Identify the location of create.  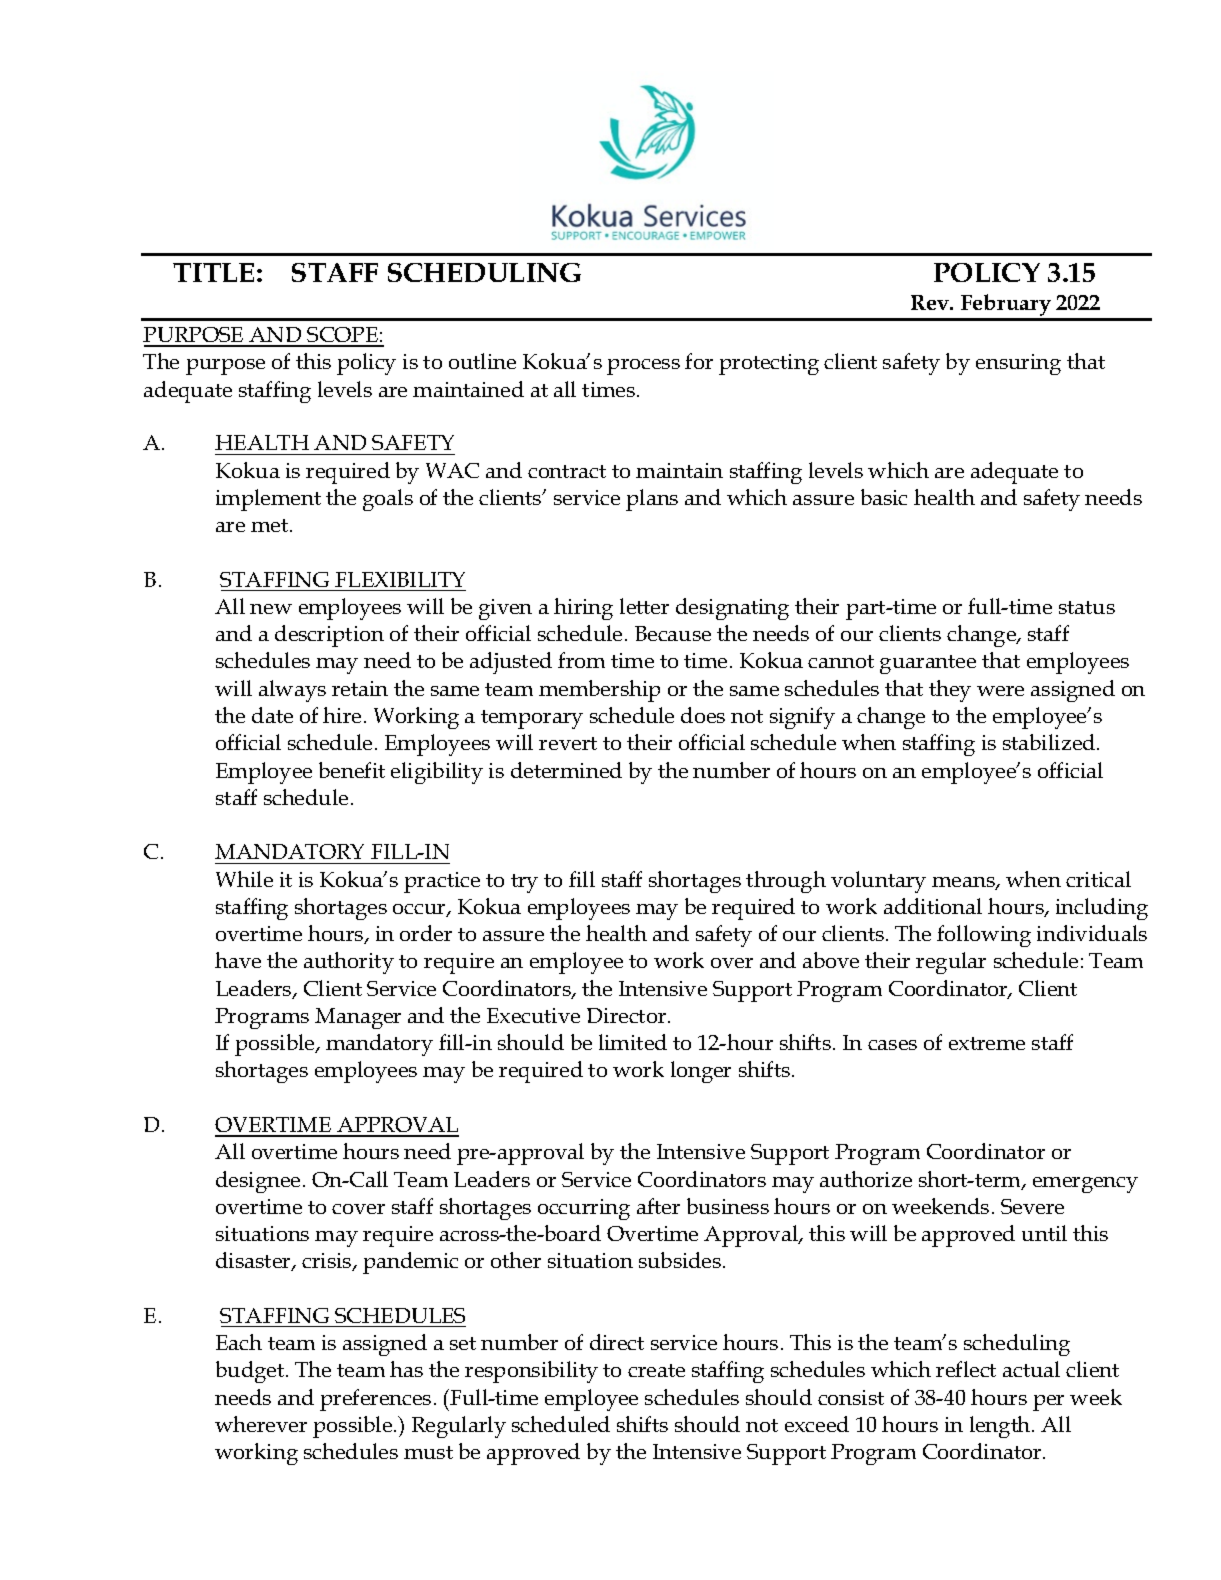
(656, 1370).
